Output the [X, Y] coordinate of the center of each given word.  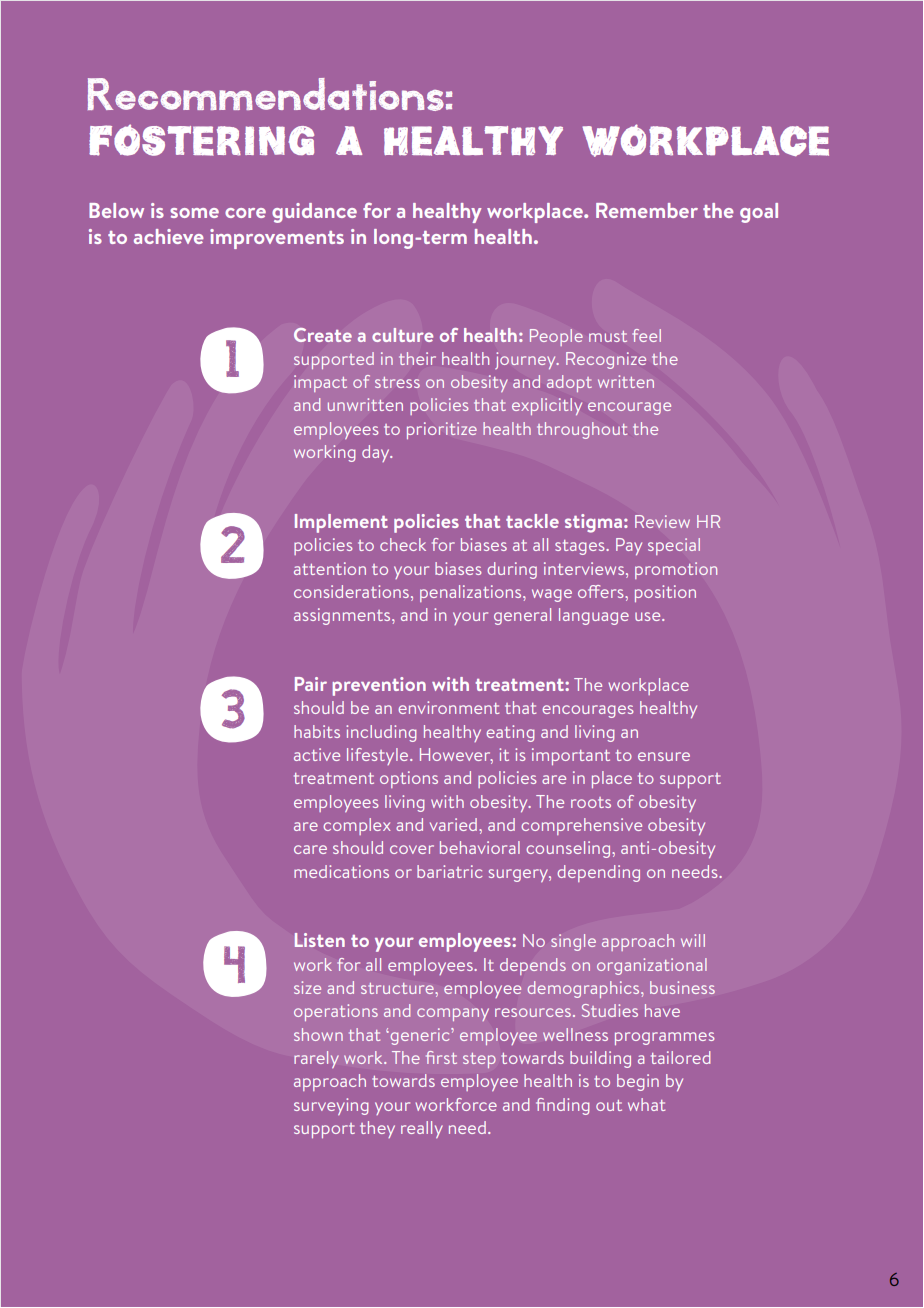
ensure [664, 756]
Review [662, 521]
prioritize [442, 430]
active [317, 754]
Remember [647, 210]
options [409, 779]
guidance [314, 213]
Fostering [201, 140]
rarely [316, 1059]
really [422, 1129]
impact [320, 383]
